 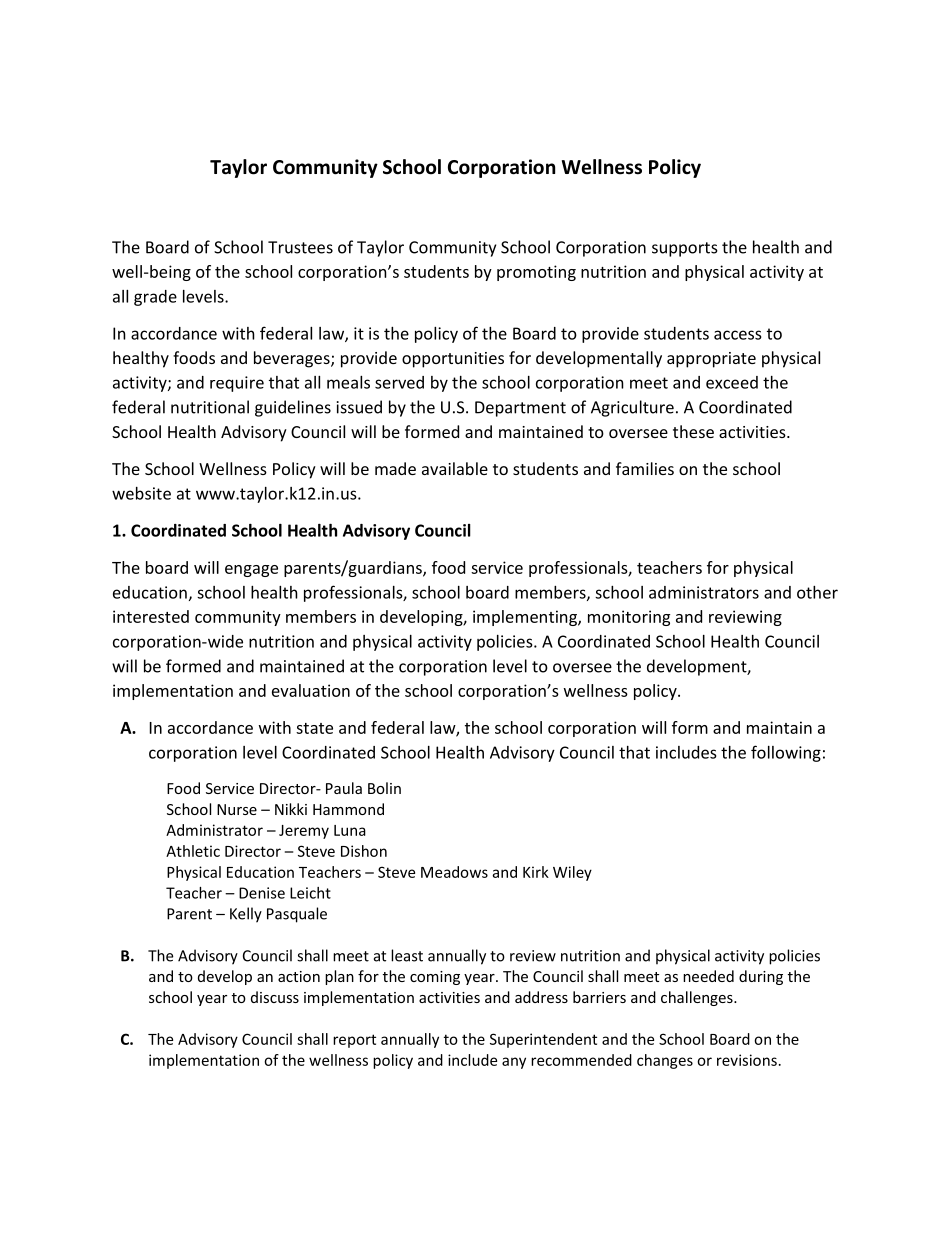 I want to click on these, so click(x=693, y=431).
